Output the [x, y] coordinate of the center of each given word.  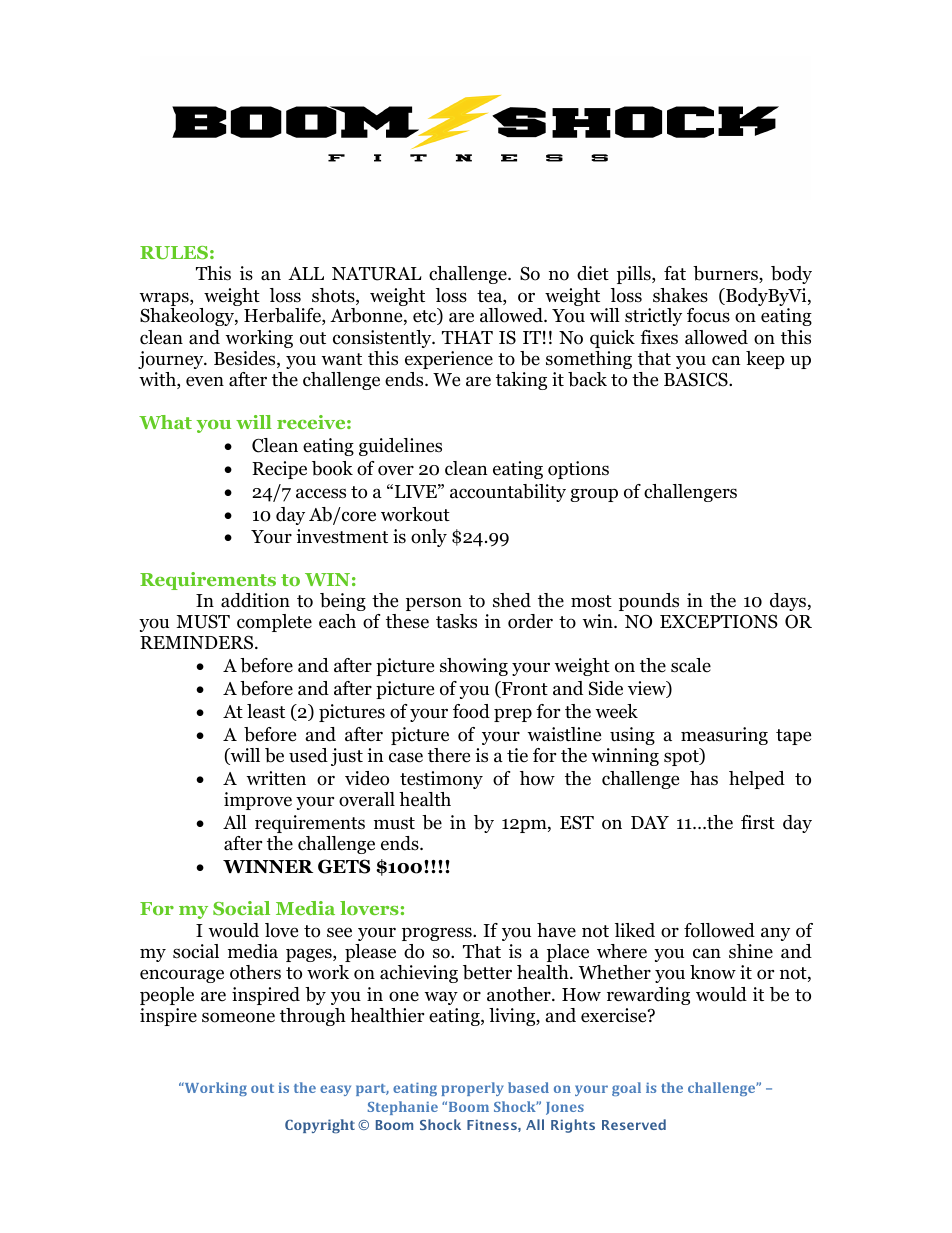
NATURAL [377, 274]
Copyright [320, 1126]
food [471, 711]
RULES [174, 253]
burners [726, 274]
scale [691, 665]
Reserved [634, 1124]
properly [473, 1089]
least [266, 711]
